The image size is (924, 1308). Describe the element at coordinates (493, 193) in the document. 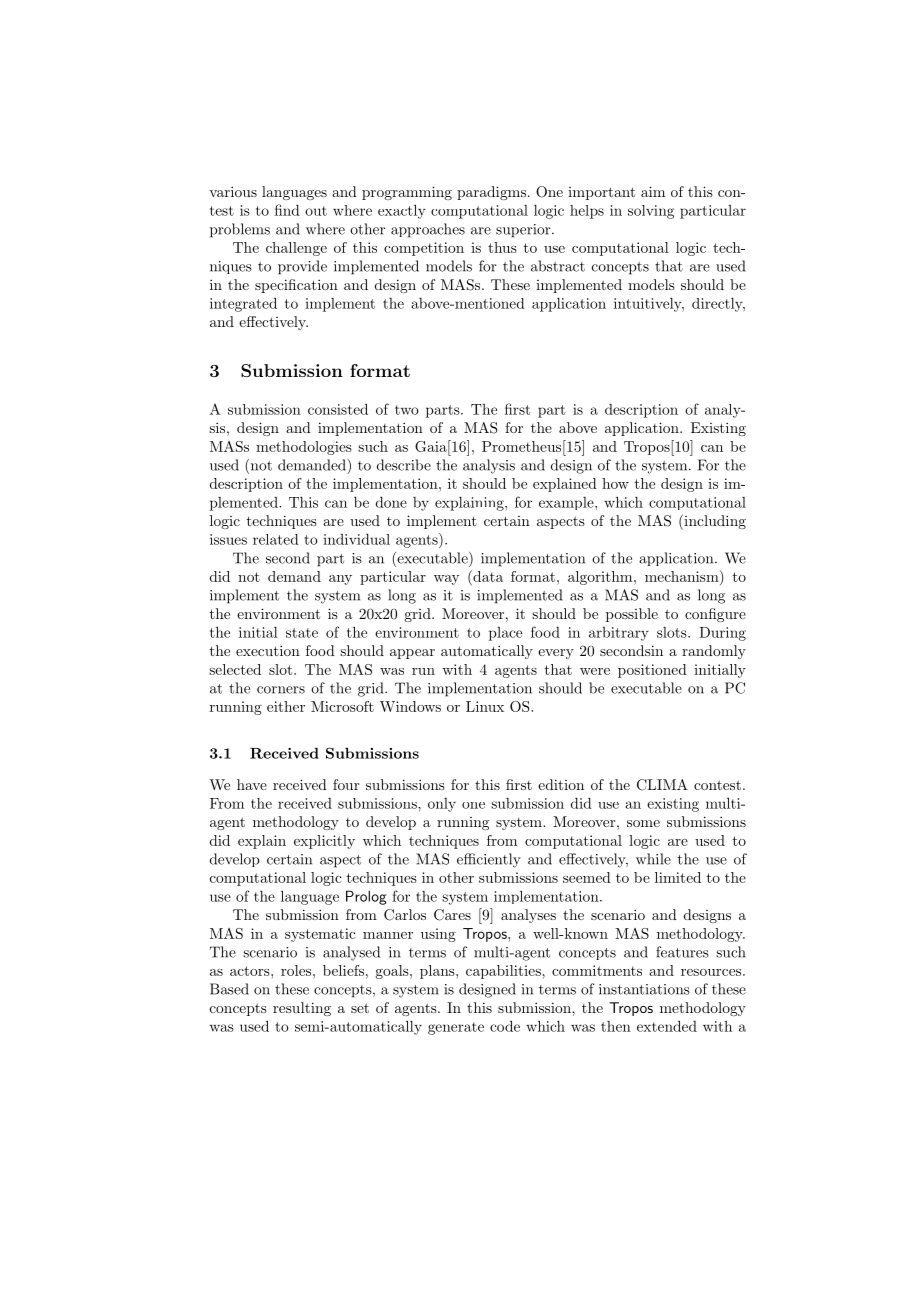

I see `paradigms` at that location.
